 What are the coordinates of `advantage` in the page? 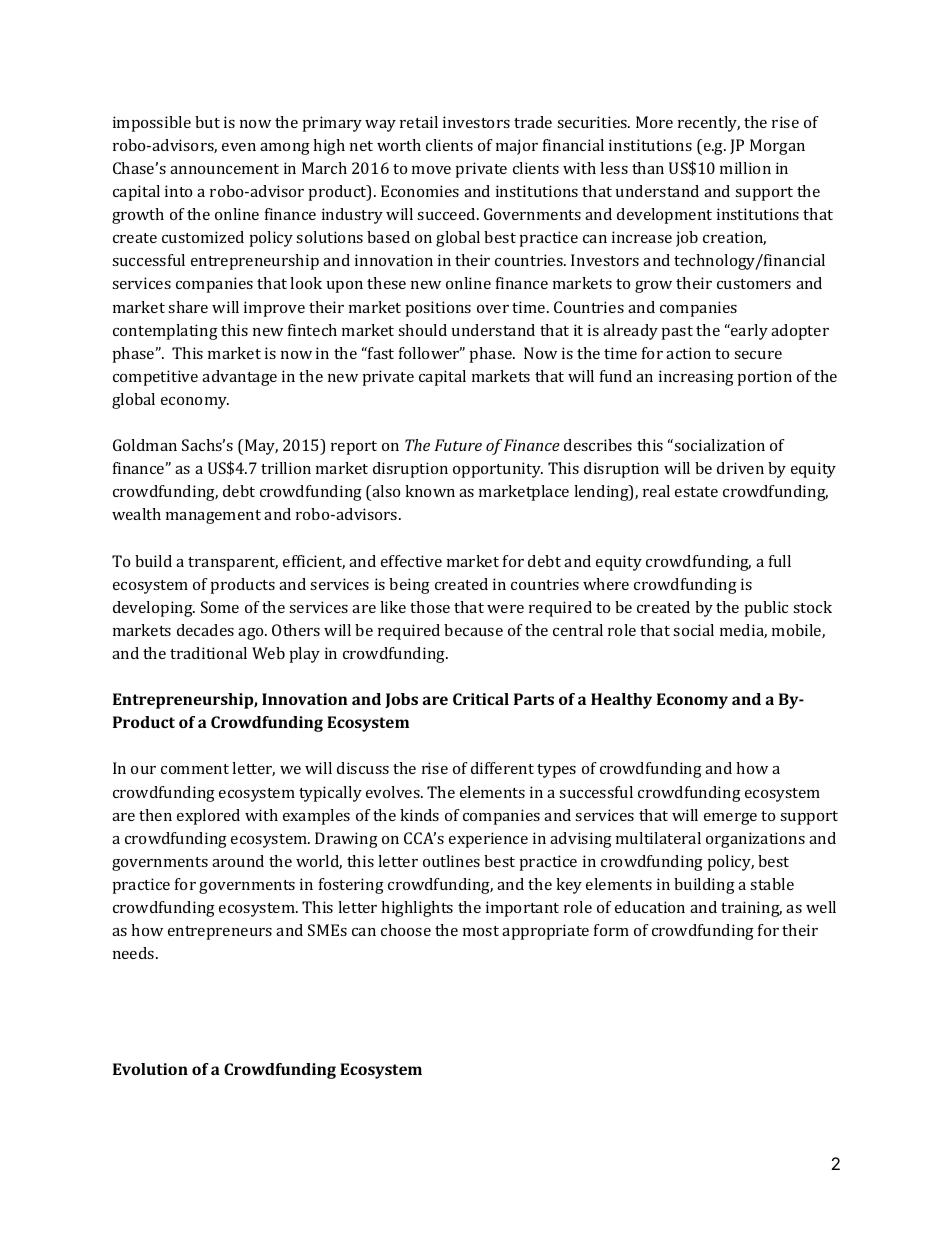 It's located at (239, 378).
